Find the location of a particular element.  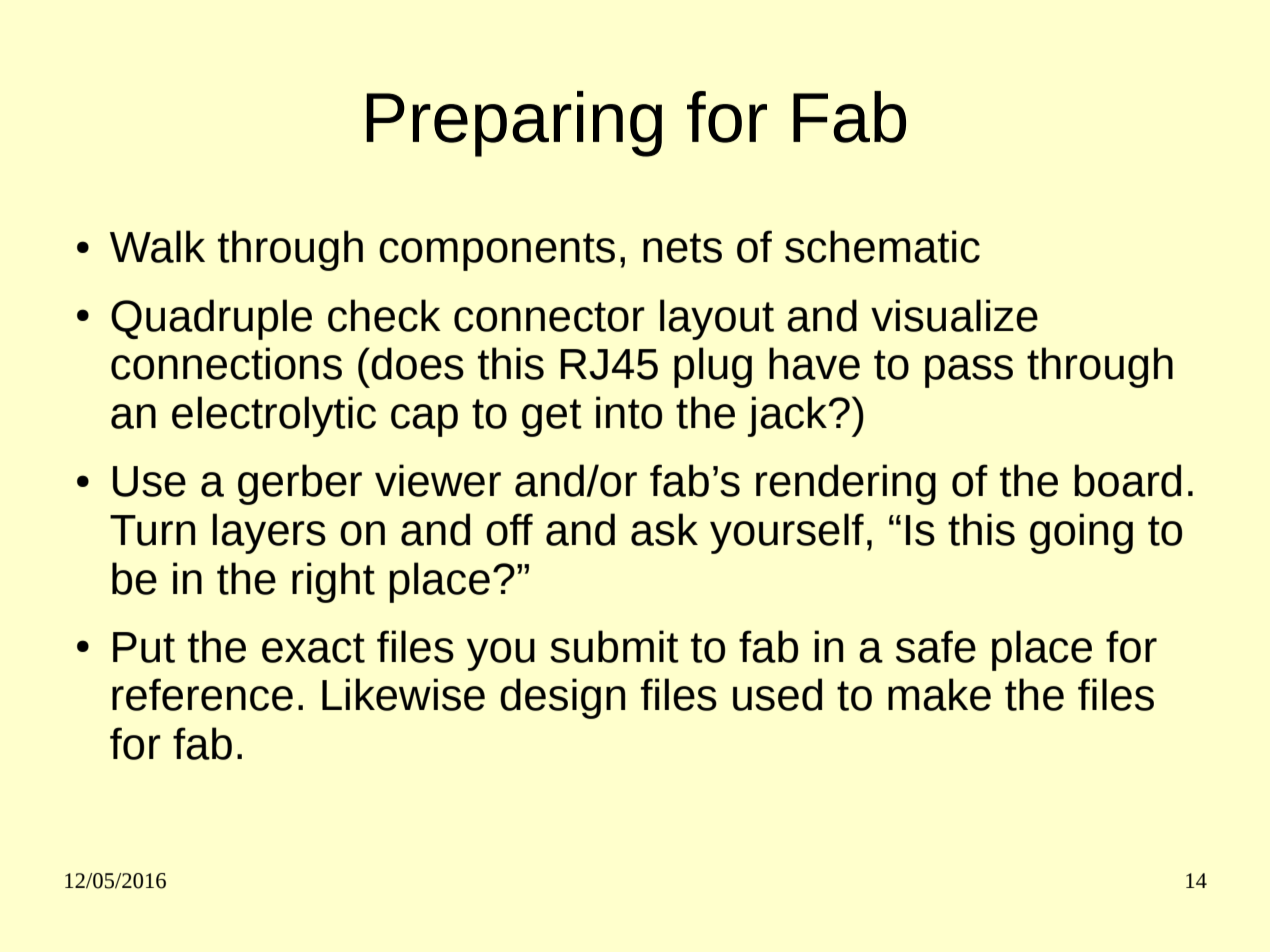

design is located at coordinates (562, 698).
